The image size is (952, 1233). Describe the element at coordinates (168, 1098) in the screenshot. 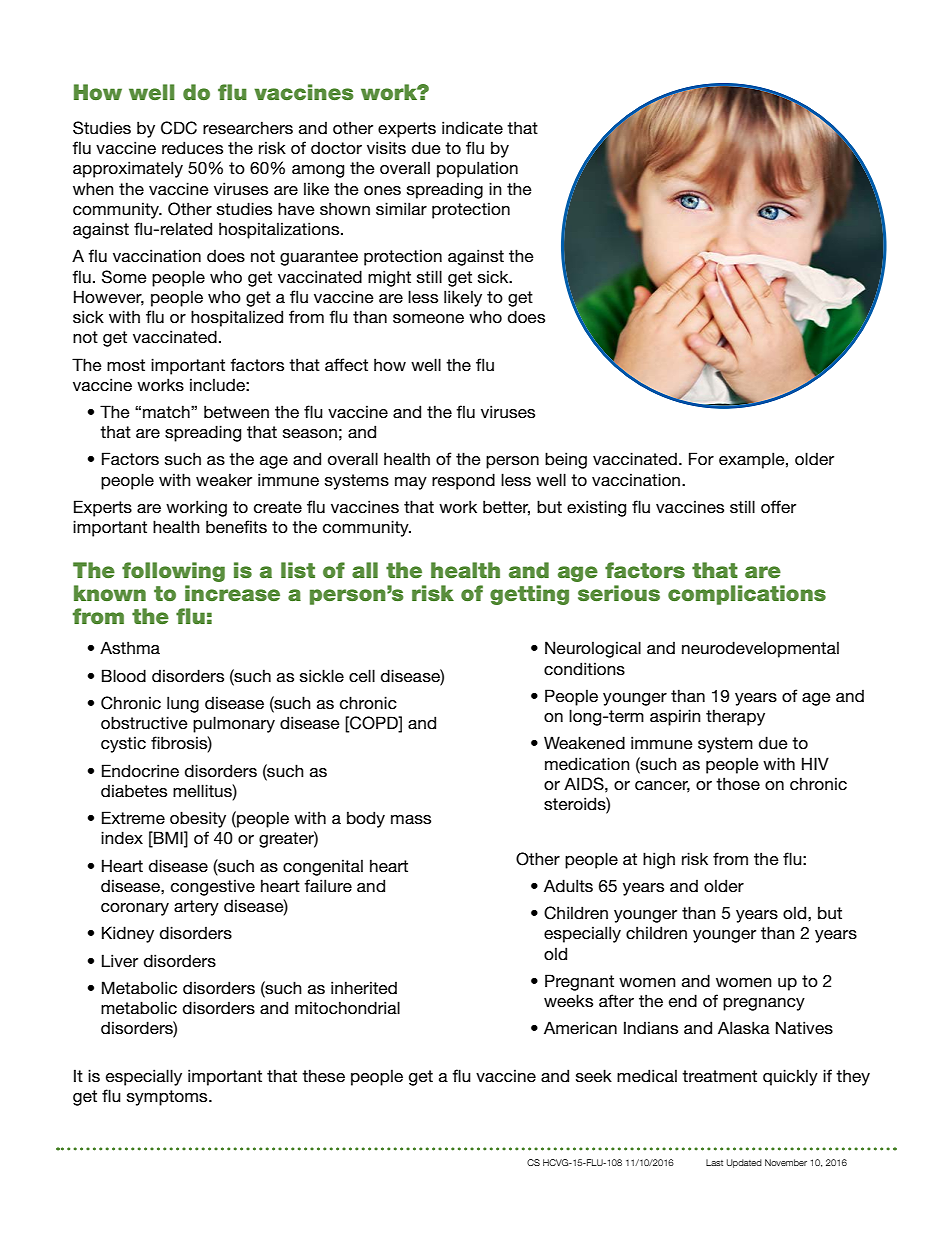

I see `symptoms` at that location.
